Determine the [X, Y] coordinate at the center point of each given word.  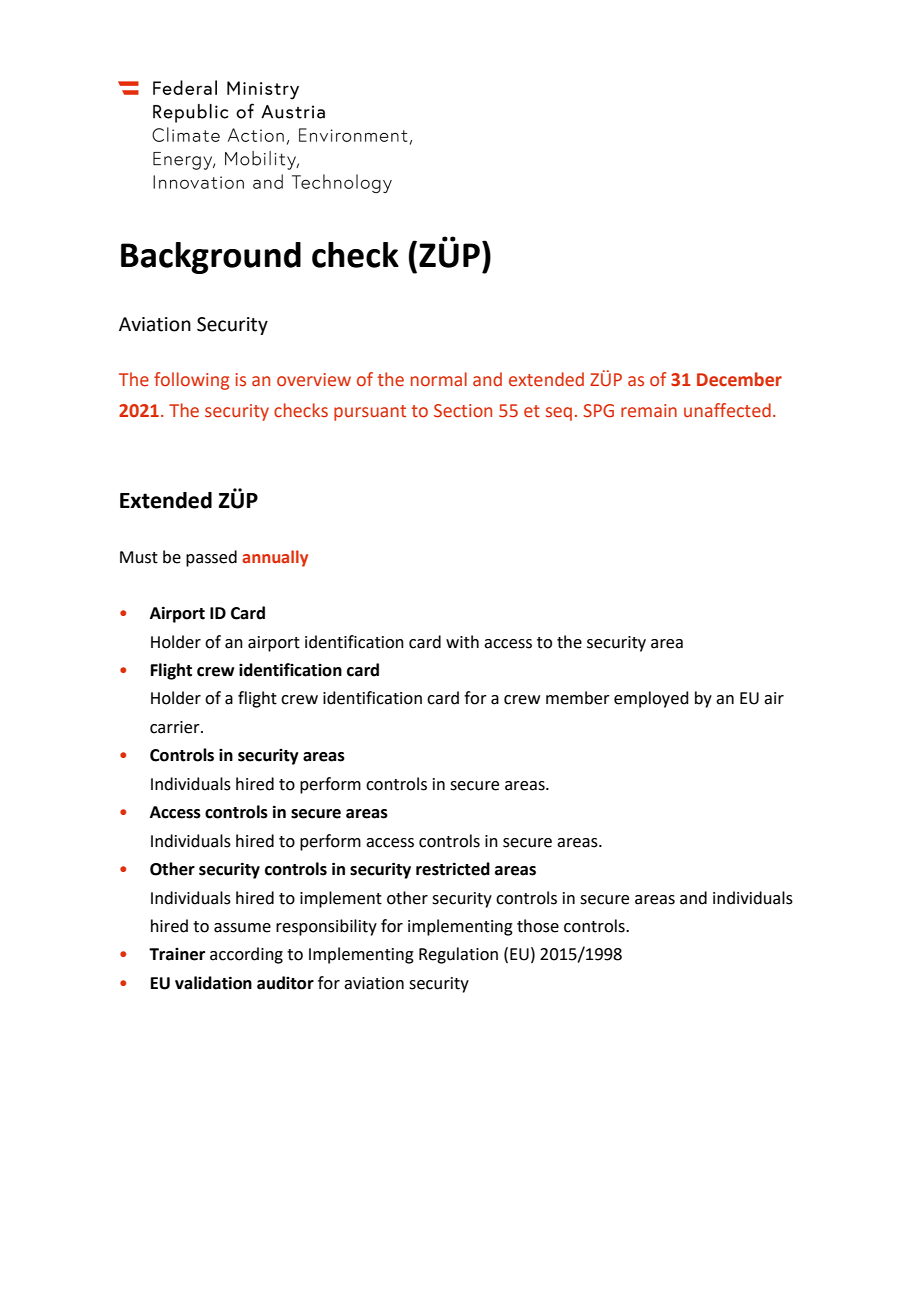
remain [649, 411]
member [578, 698]
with [462, 642]
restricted [453, 869]
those [538, 926]
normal [439, 379]
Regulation [458, 955]
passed [211, 558]
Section [463, 411]
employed [651, 699]
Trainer [177, 954]
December [739, 379]
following [191, 381]
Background [211, 258]
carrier [176, 727]
